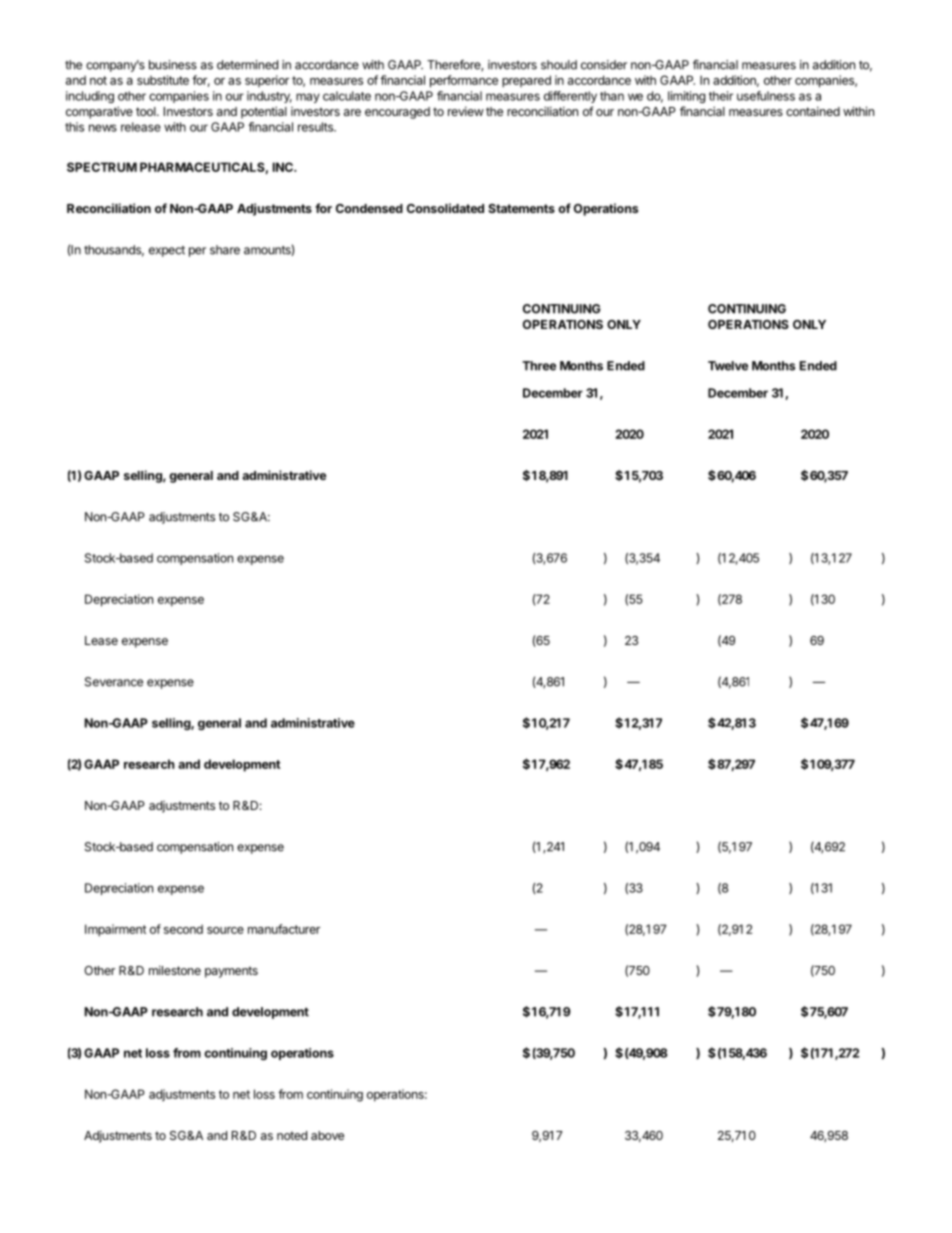 The height and width of the screenshot is (1233, 952). What do you see at coordinates (466, 111) in the screenshot?
I see `review` at bounding box center [466, 111].
